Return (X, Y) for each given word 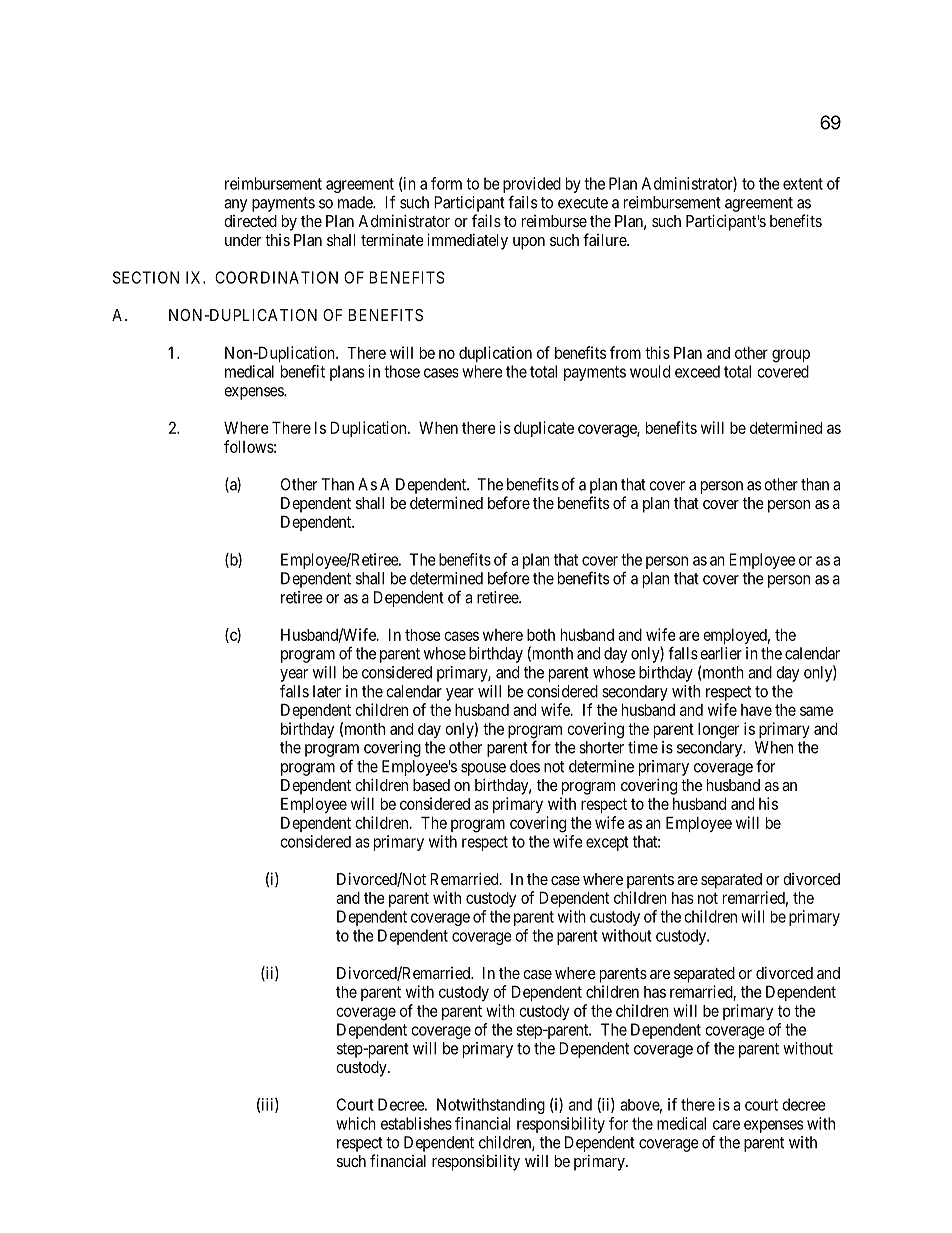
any (235, 205)
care (726, 1125)
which (356, 1123)
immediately (467, 241)
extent (803, 184)
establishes (416, 1123)
